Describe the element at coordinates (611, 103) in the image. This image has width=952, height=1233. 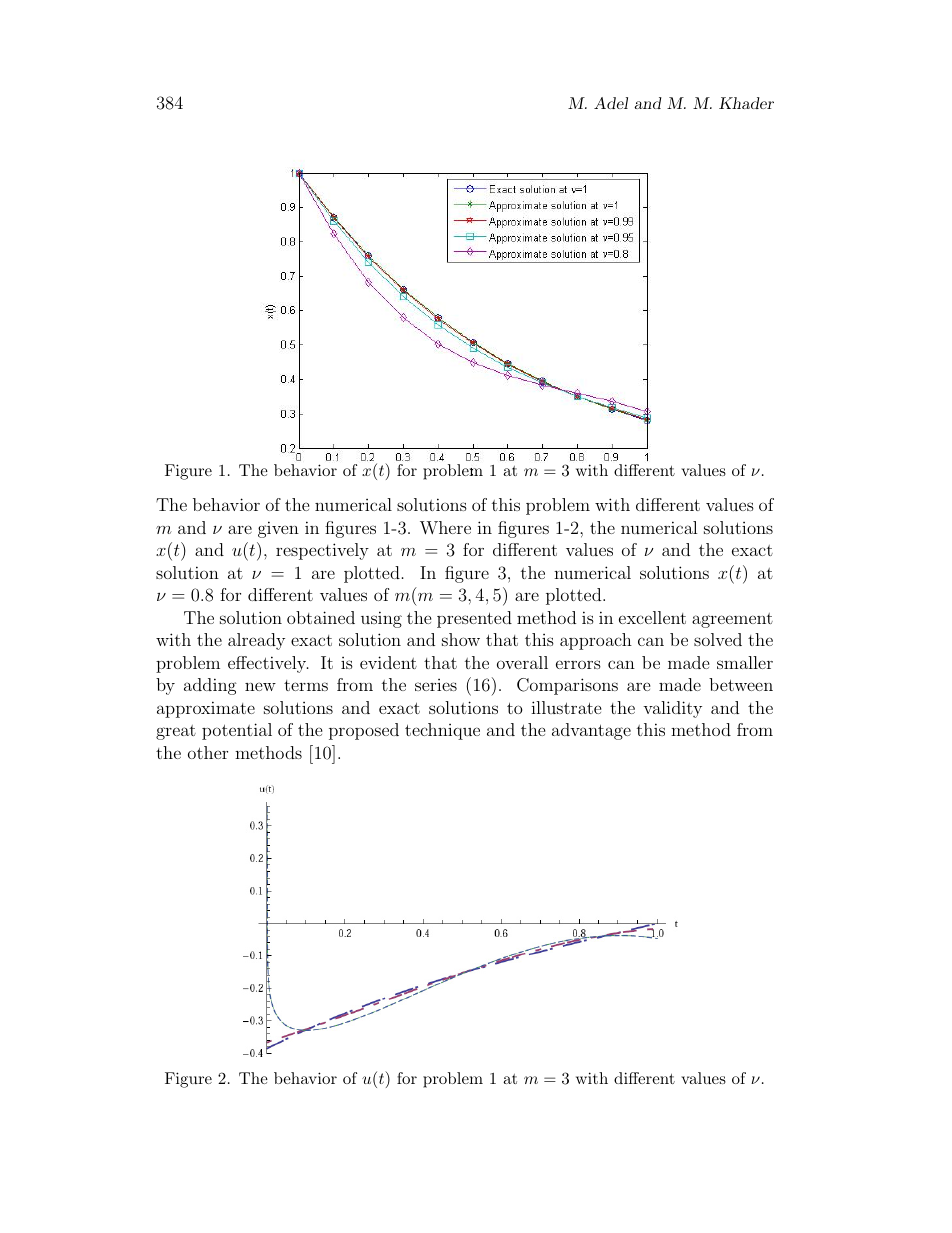
I see `Adel` at that location.
